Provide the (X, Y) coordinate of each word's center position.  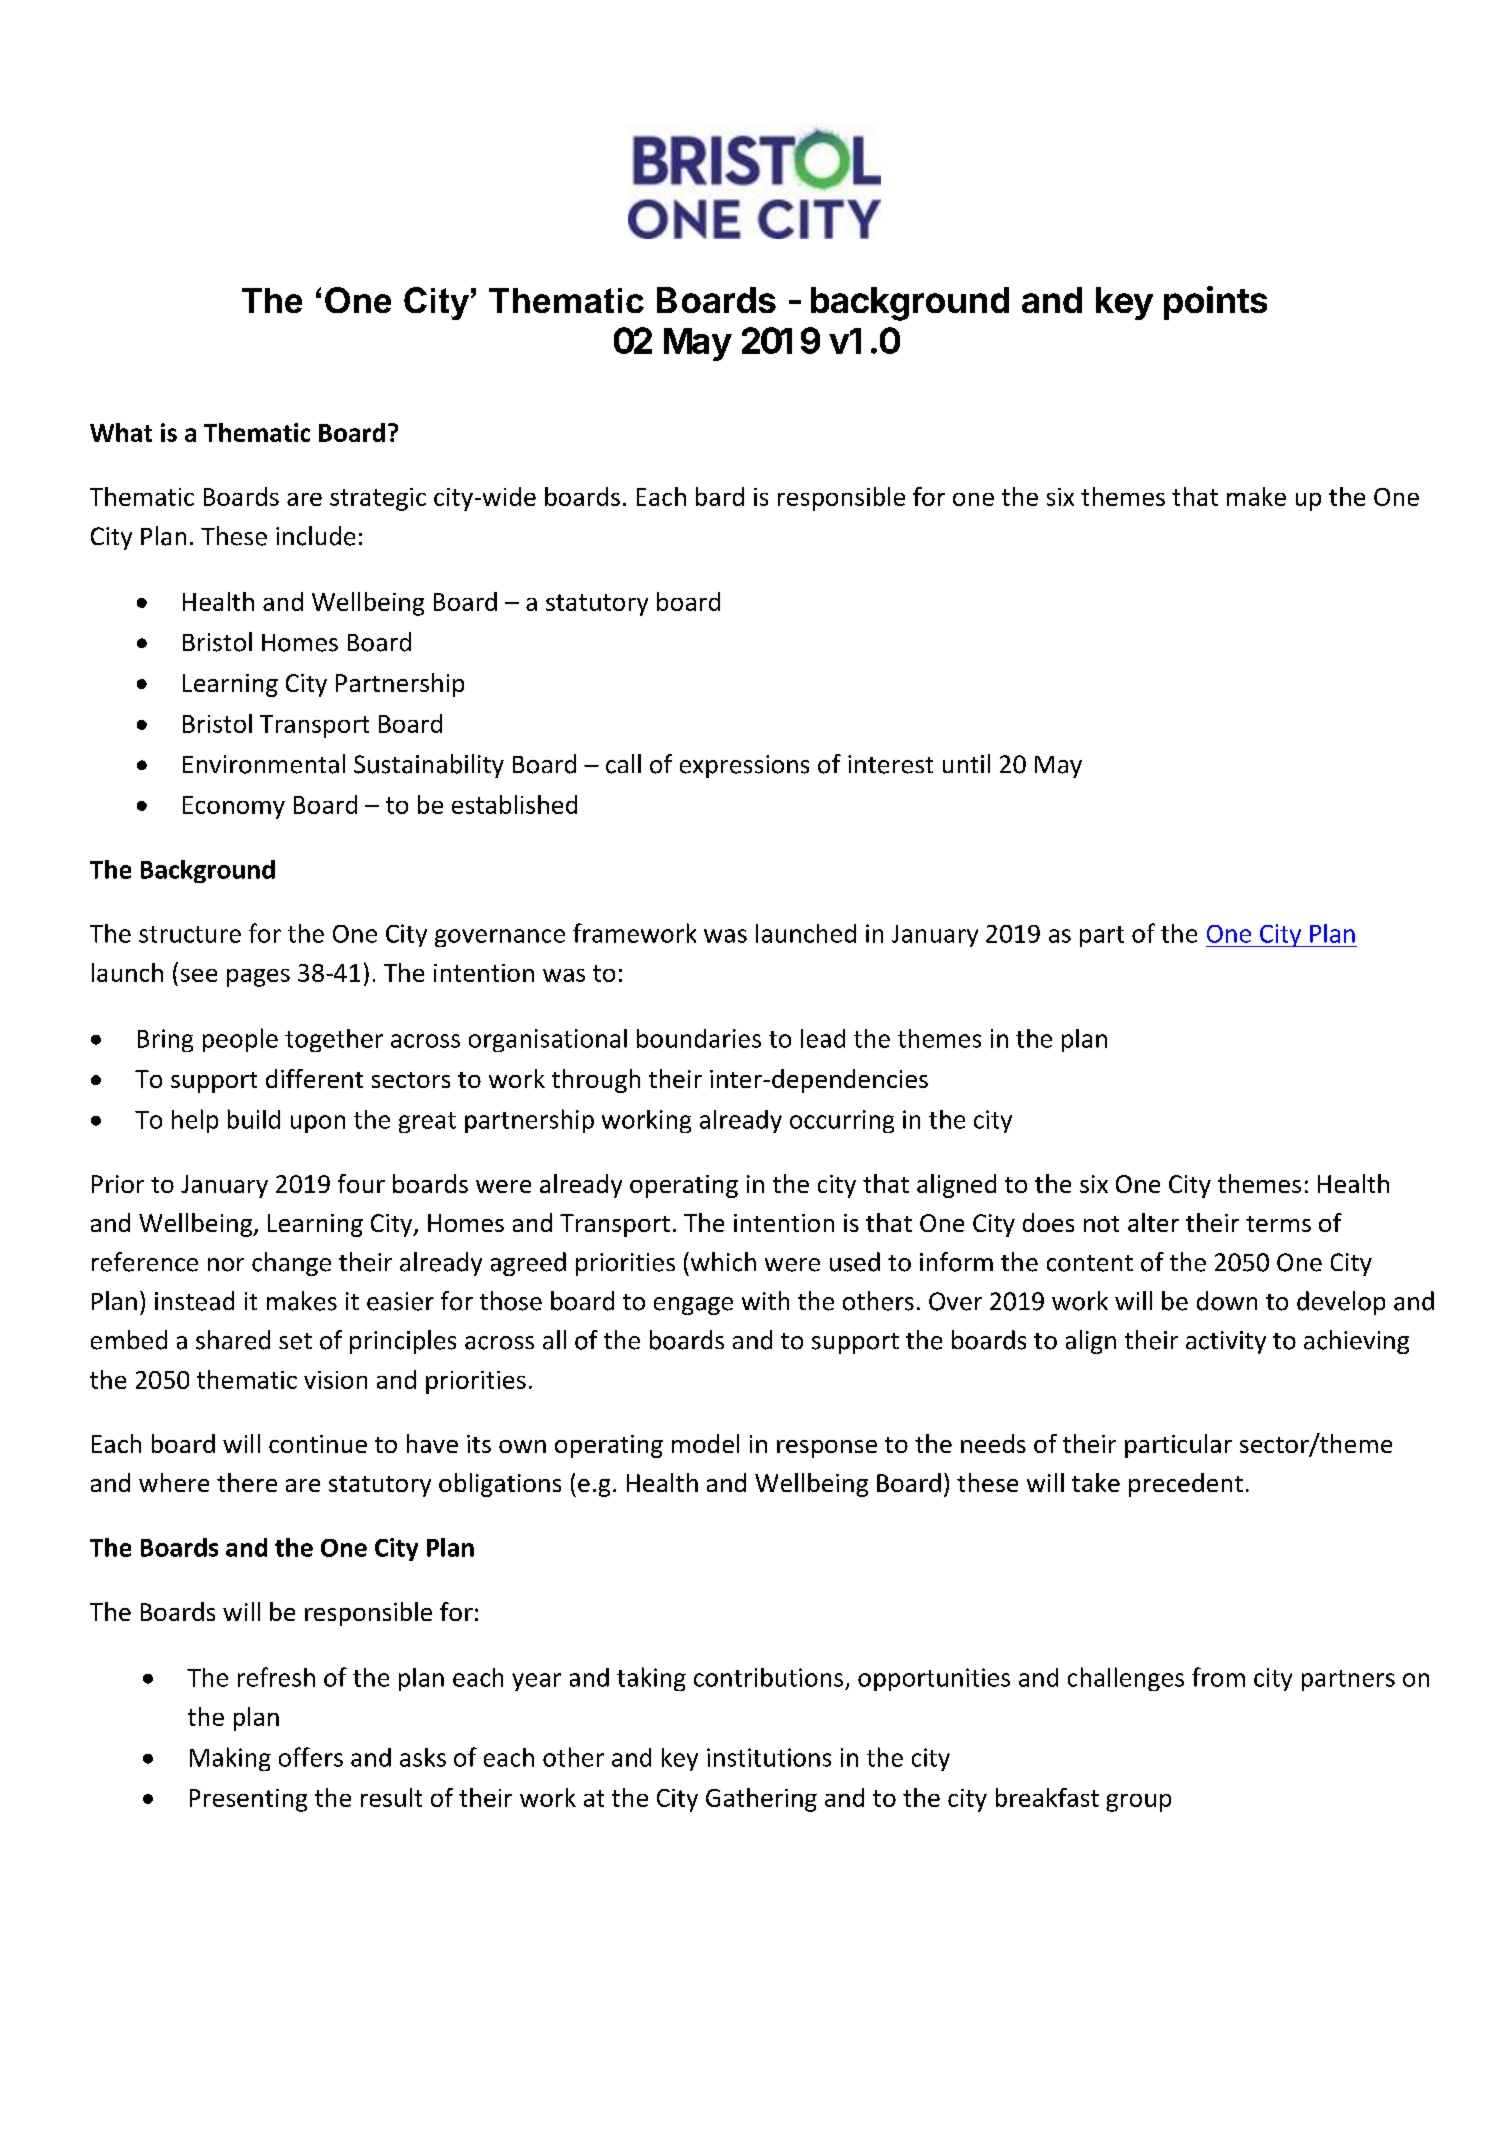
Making (230, 1759)
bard (720, 496)
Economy (234, 807)
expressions (744, 766)
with (765, 1300)
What (121, 432)
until (966, 763)
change (291, 1264)
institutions (769, 1757)
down (1227, 1301)
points (1215, 303)
